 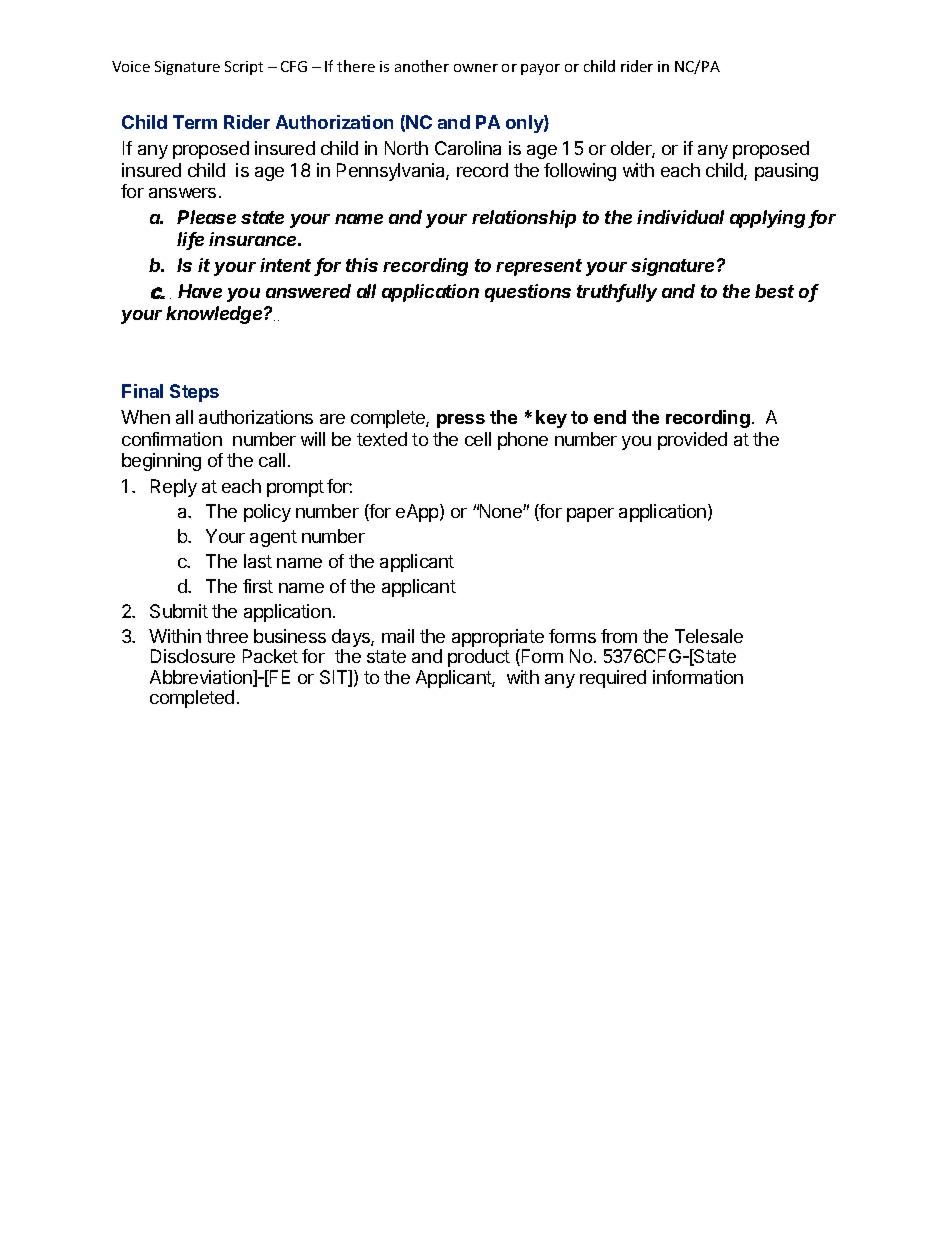 What do you see at coordinates (479, 658) in the screenshot?
I see `product` at bounding box center [479, 658].
